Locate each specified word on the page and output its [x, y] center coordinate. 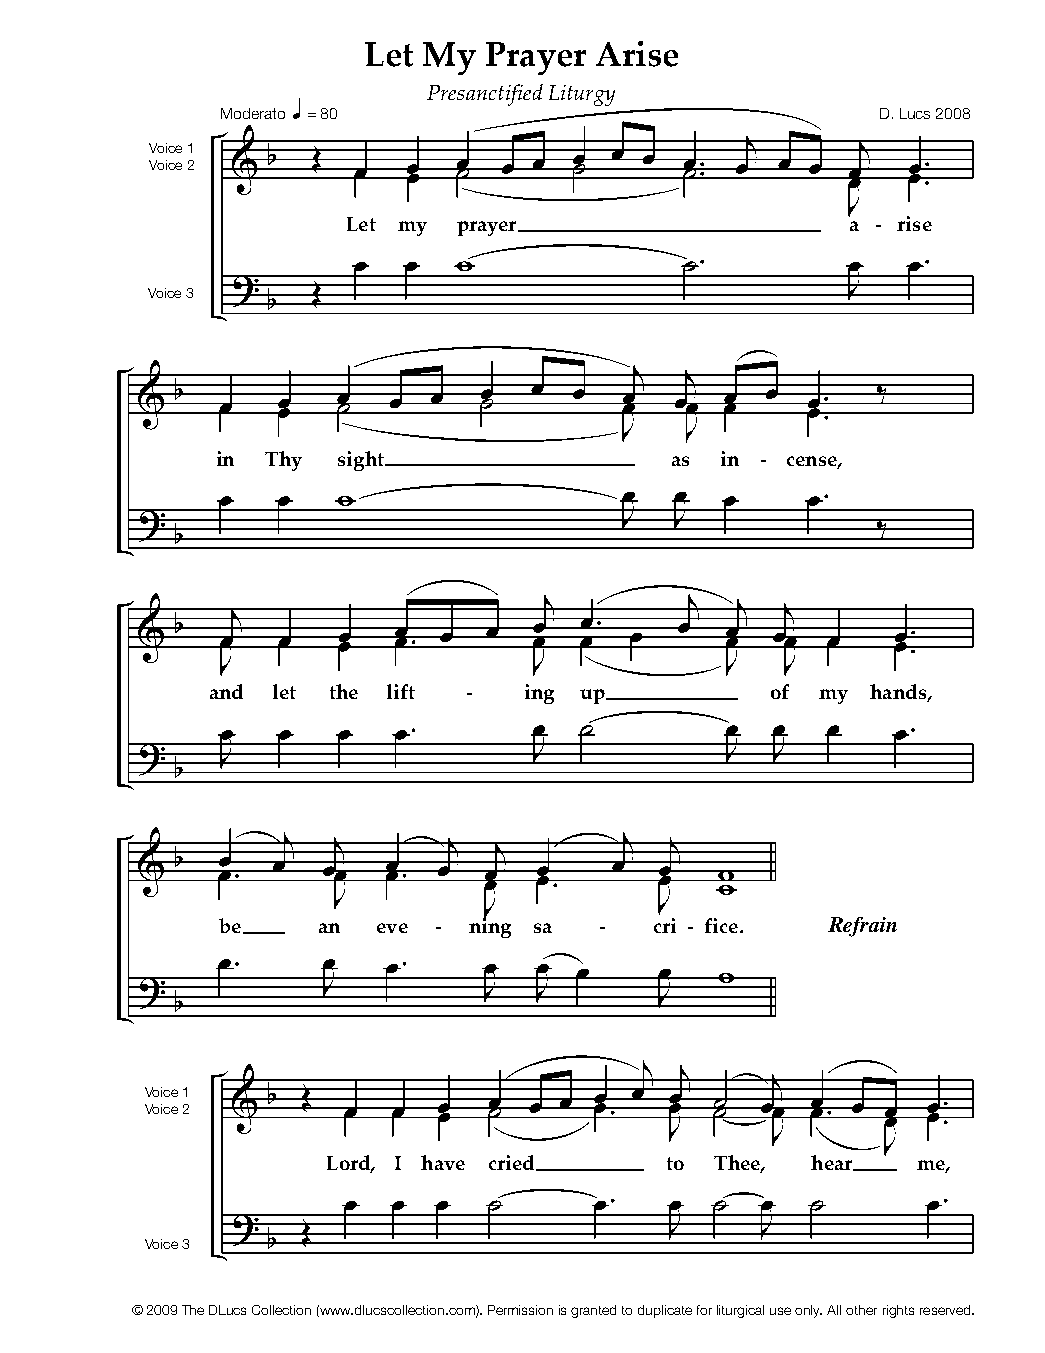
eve [392, 928]
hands [899, 693]
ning [490, 927]
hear [832, 1163]
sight [362, 461]
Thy [283, 461]
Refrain [862, 927]
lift [401, 691]
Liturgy [582, 95]
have [443, 1162]
